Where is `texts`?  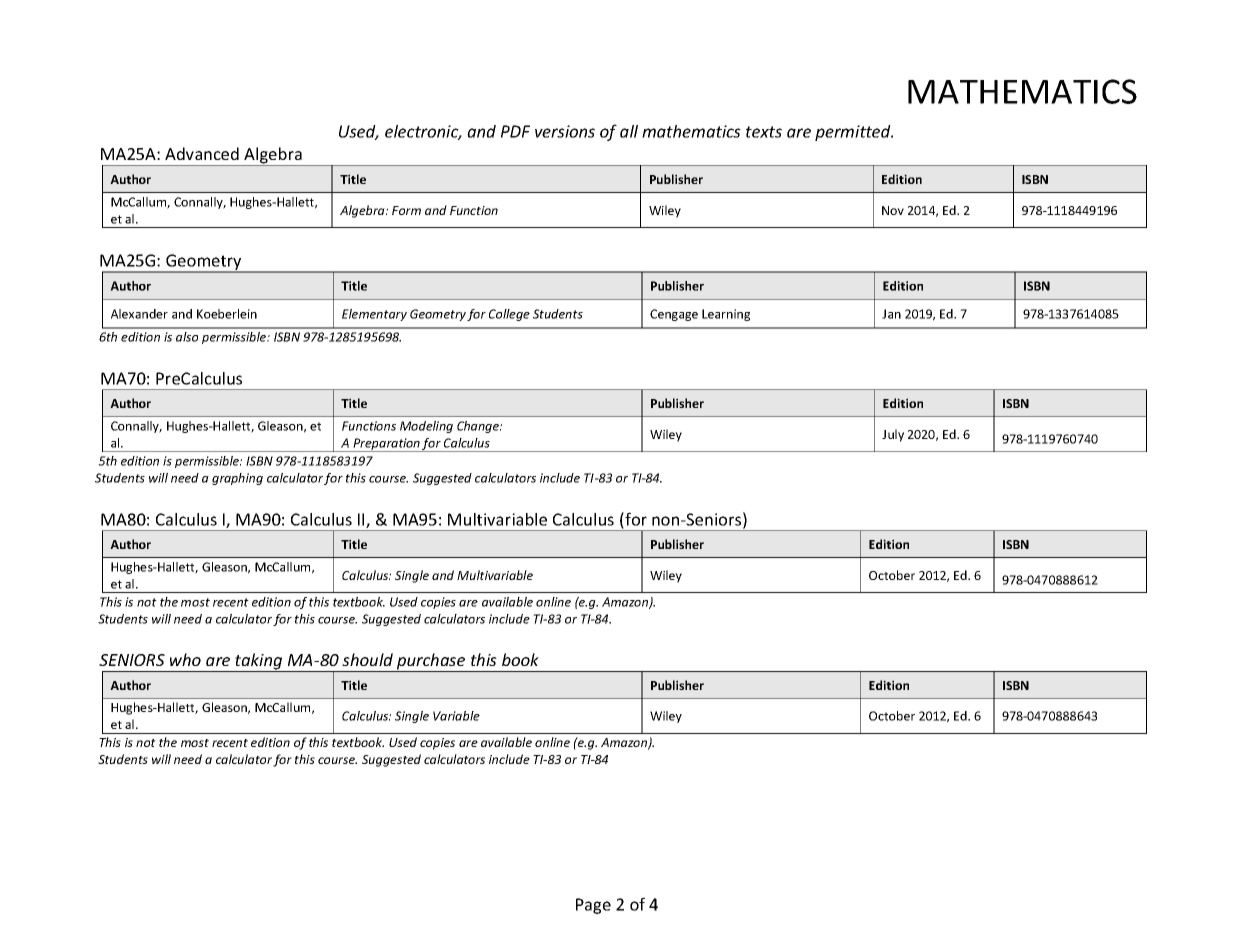 texts is located at coordinates (764, 132).
